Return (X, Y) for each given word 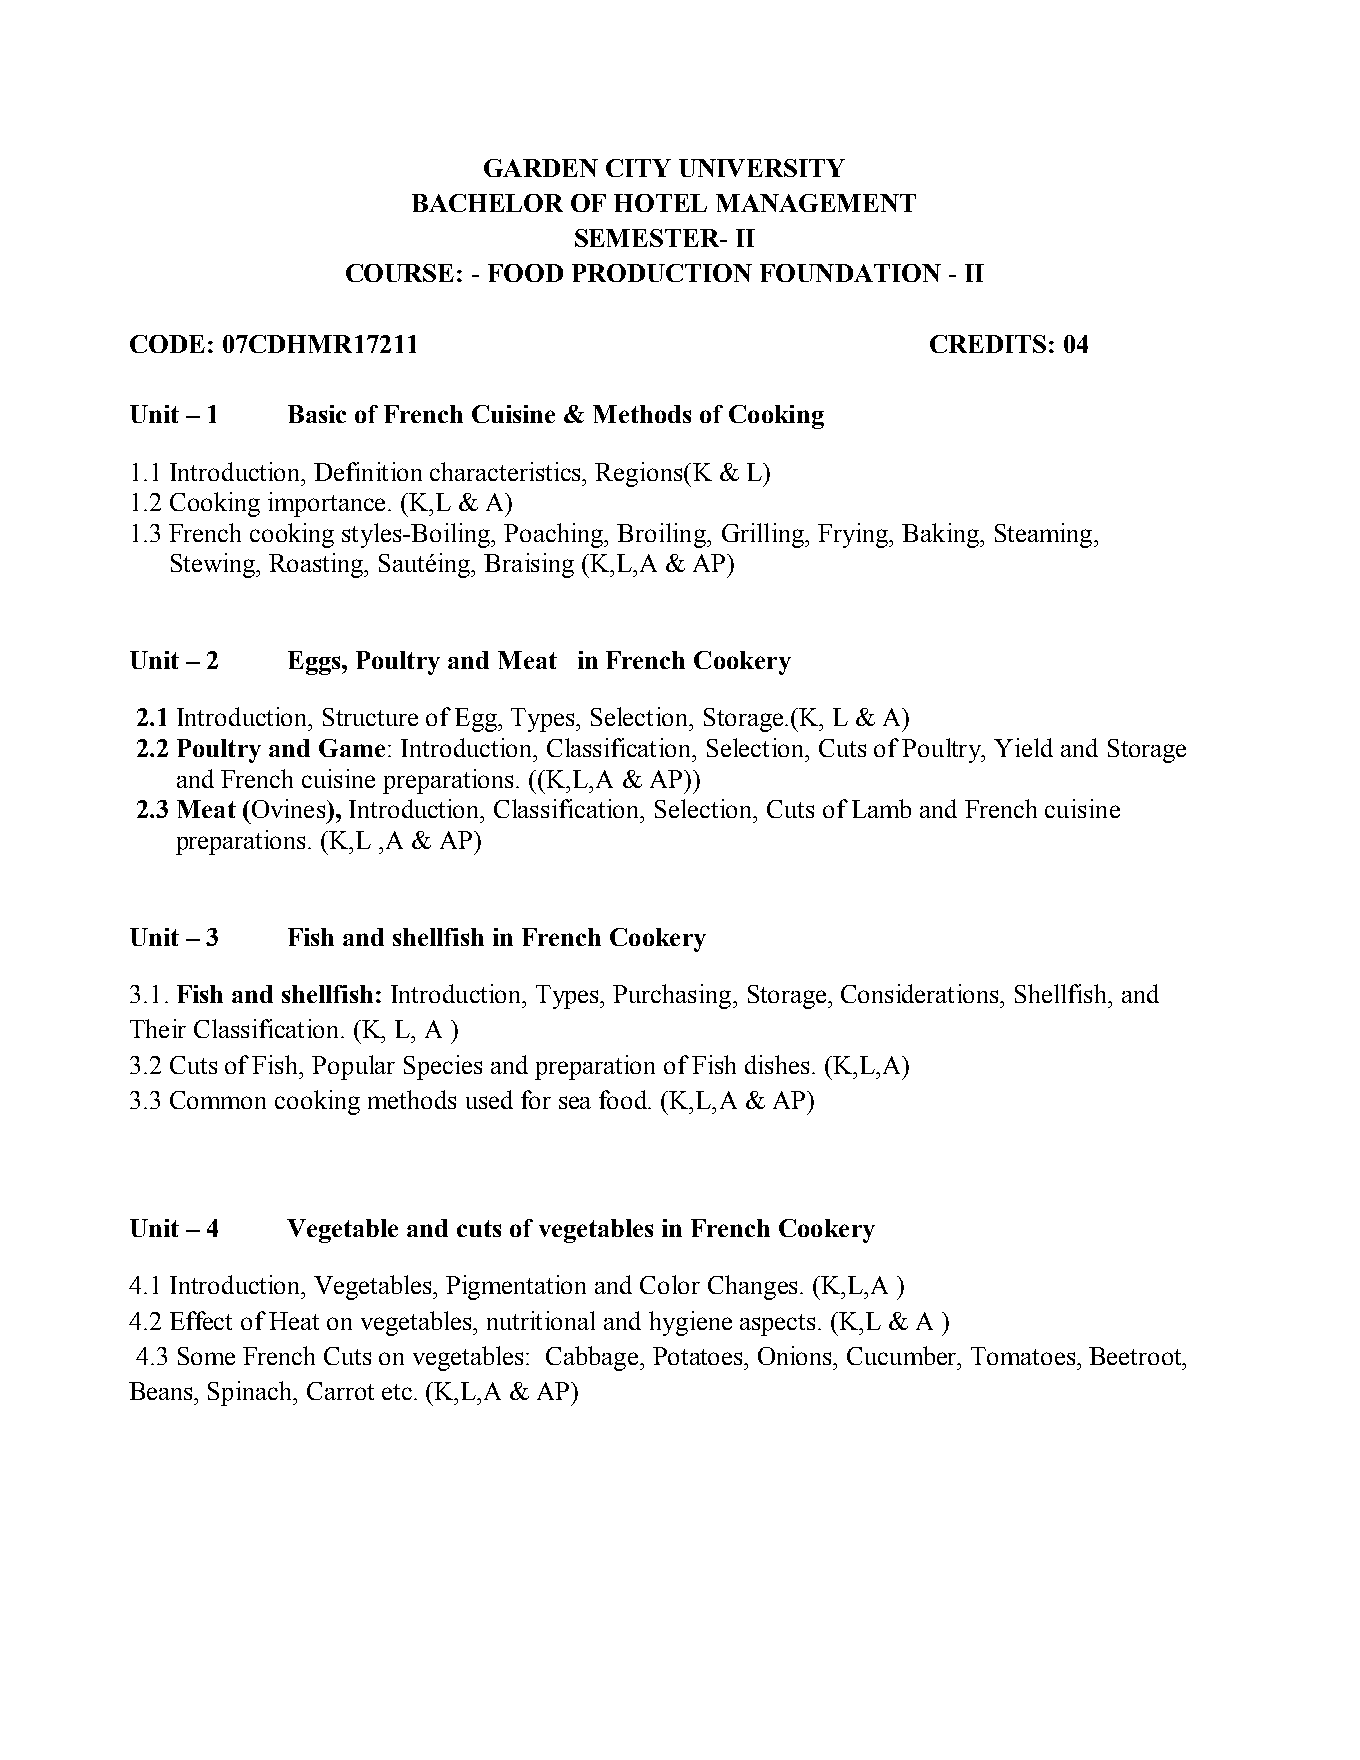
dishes (779, 1064)
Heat (294, 1321)
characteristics (507, 471)
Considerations (921, 993)
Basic (317, 414)
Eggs (315, 663)
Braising (529, 565)
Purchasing (673, 996)
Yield (1023, 747)
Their (158, 1028)
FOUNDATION (850, 273)
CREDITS (988, 344)
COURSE (400, 273)
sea (575, 1102)
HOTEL (660, 203)
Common (218, 1100)
